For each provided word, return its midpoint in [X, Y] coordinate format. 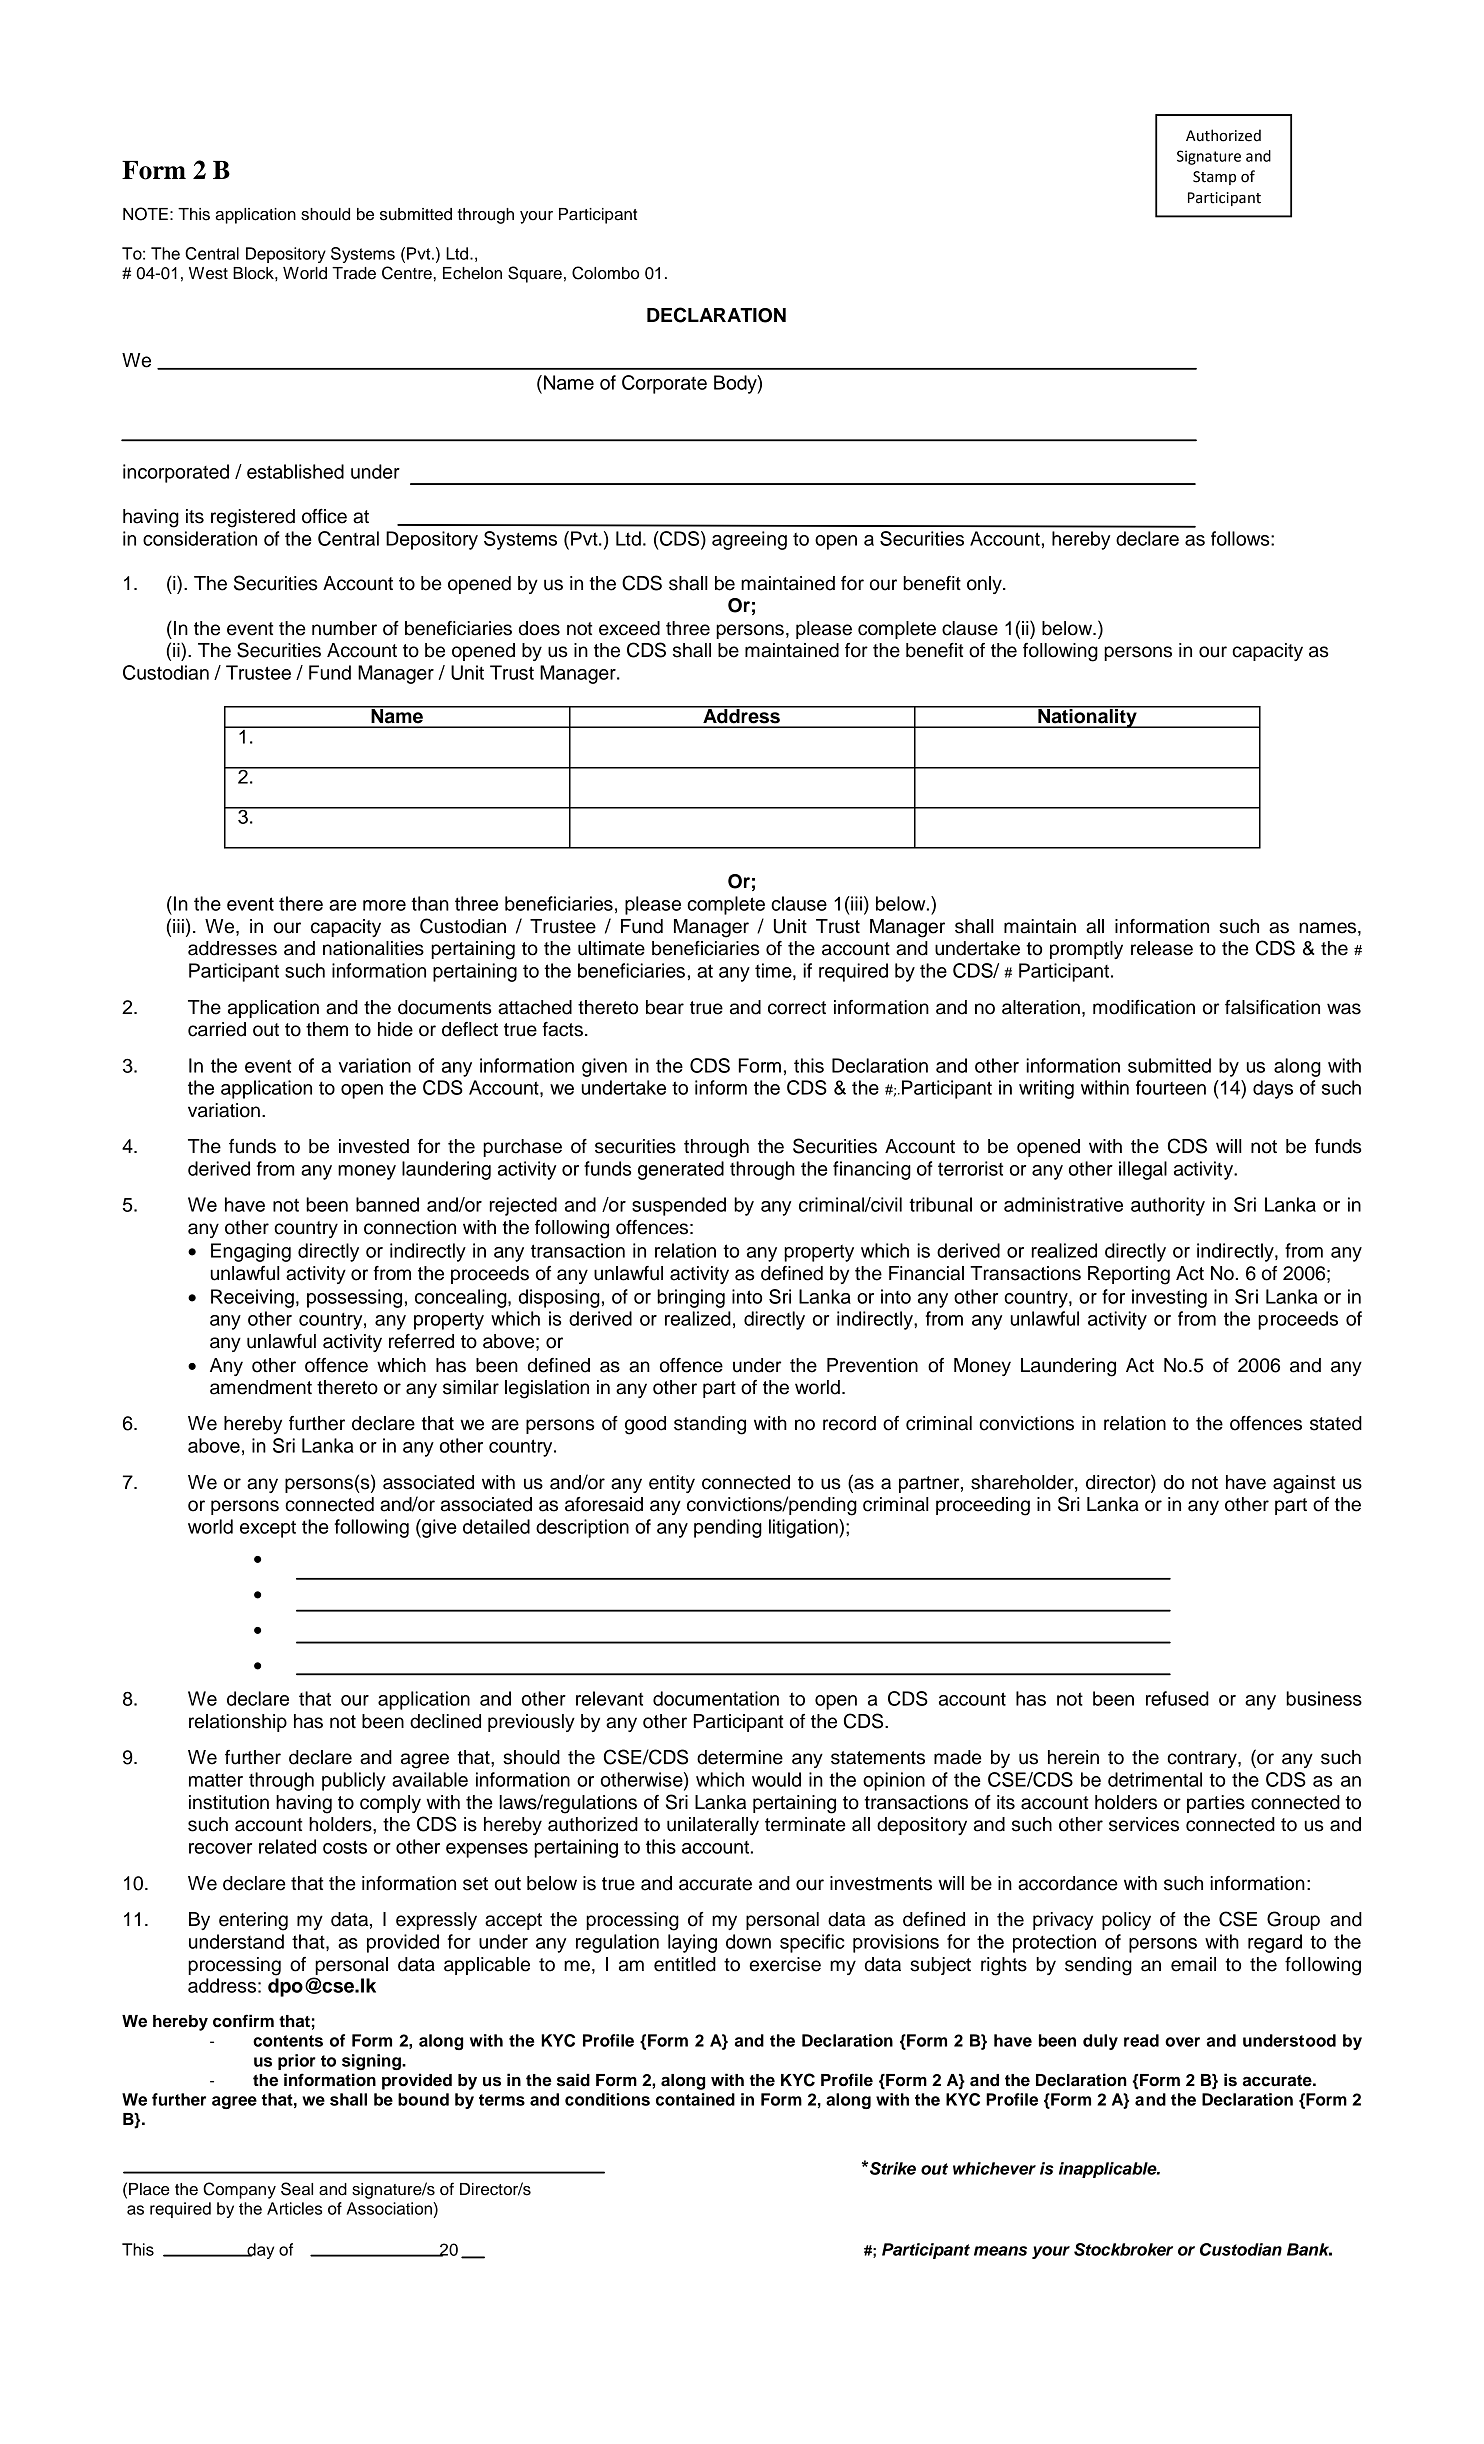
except [268, 1529]
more [384, 905]
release [1162, 948]
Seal [297, 2189]
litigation [804, 1528]
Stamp [1214, 178]
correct [797, 1008]
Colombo [605, 273]
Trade [354, 273]
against [1304, 1484]
